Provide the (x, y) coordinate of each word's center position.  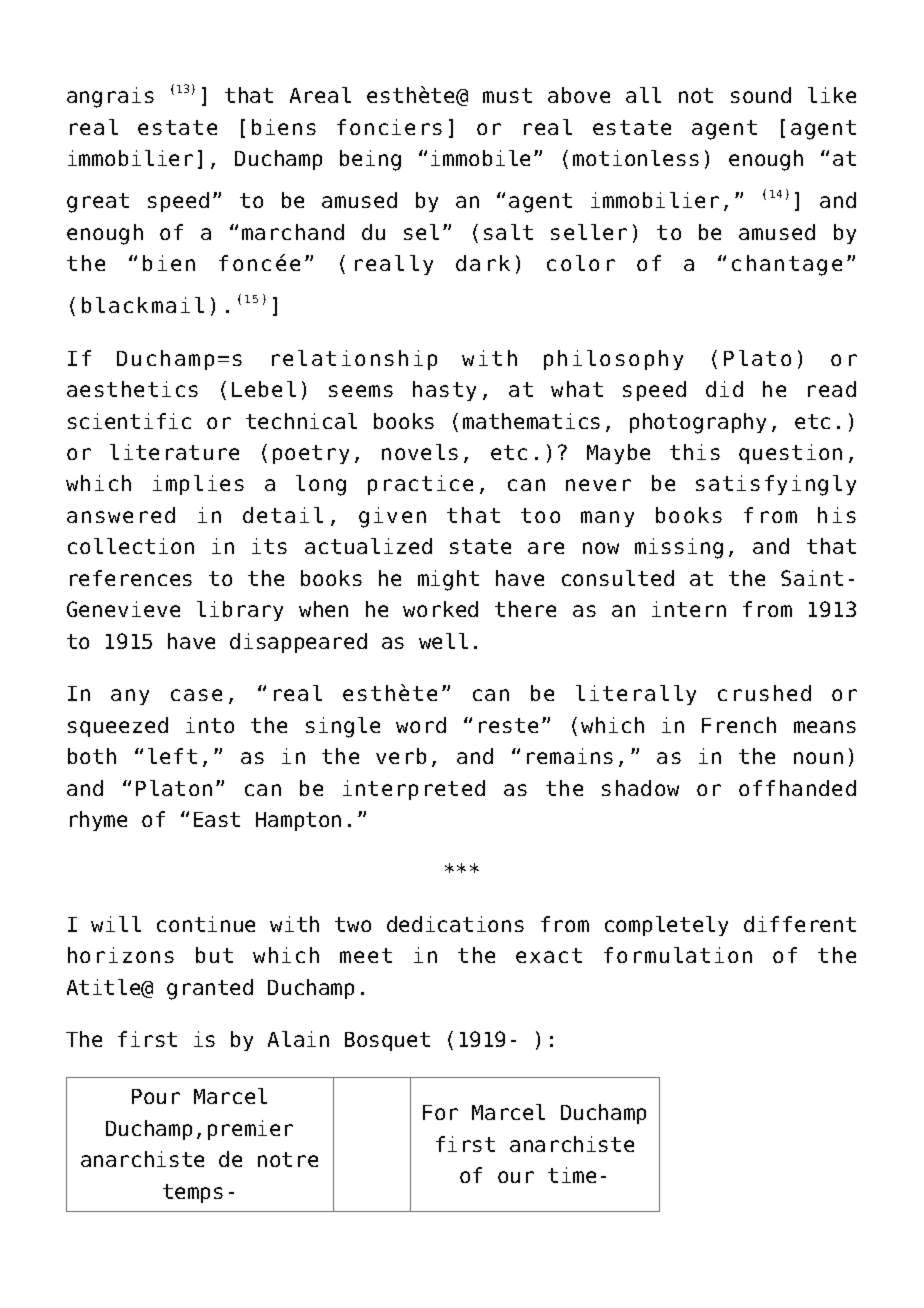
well (443, 641)
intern (689, 609)
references (131, 578)
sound (761, 95)
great (98, 203)
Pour (156, 1096)
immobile (480, 158)
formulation (678, 955)
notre (288, 1159)
